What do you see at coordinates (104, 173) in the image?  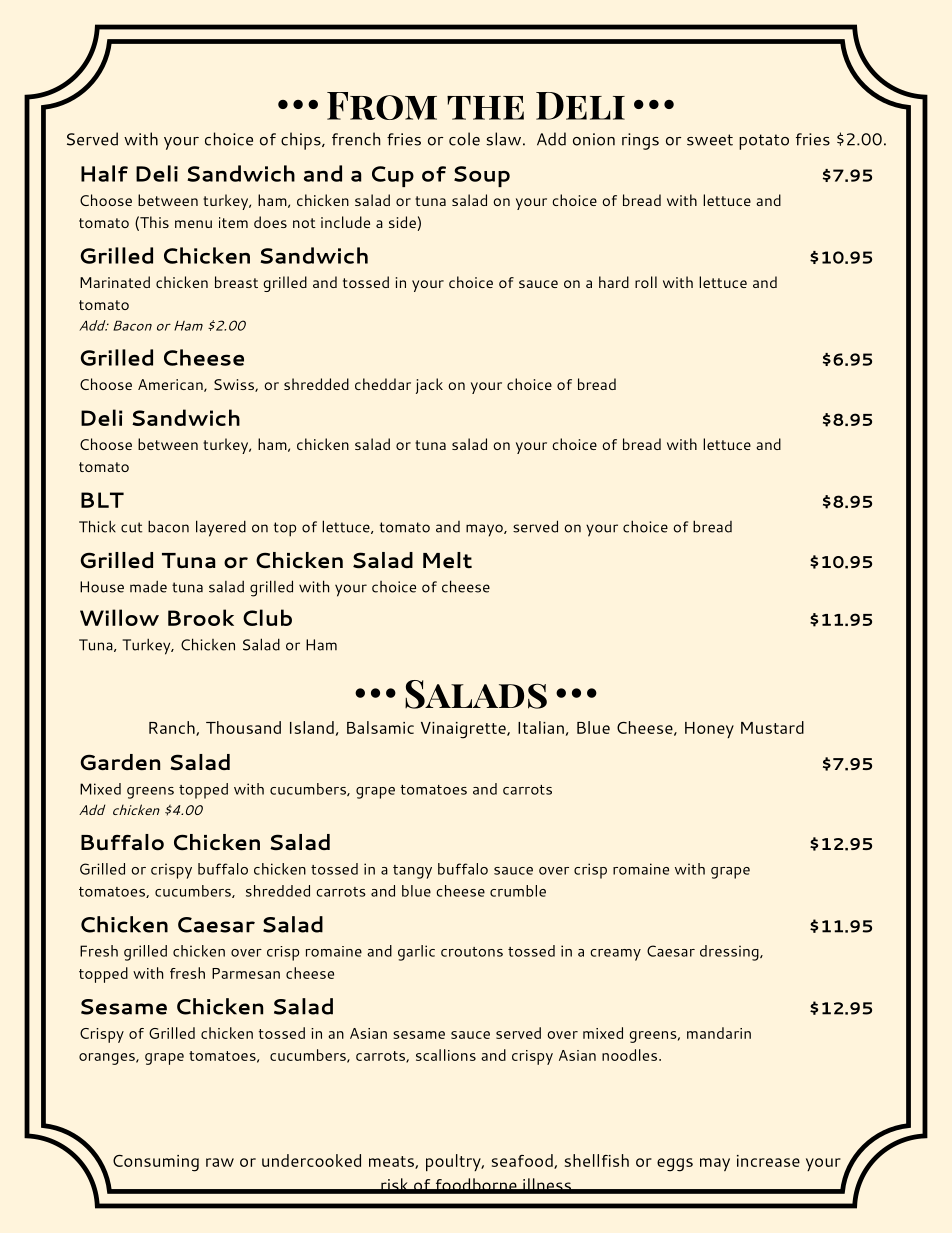 I see `Half` at bounding box center [104, 173].
